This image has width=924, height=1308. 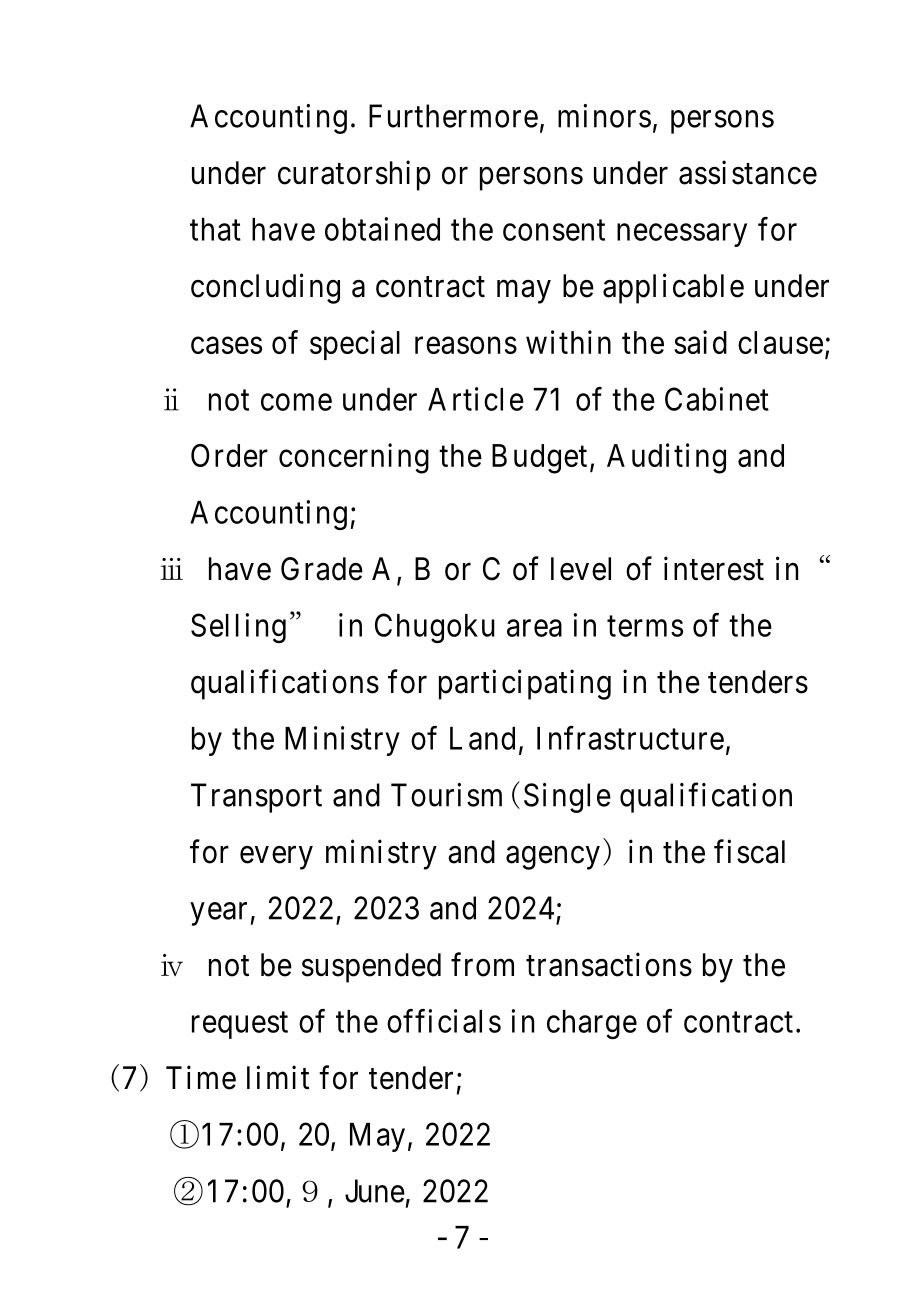 What do you see at coordinates (278, 1077) in the image?
I see `limit` at bounding box center [278, 1077].
